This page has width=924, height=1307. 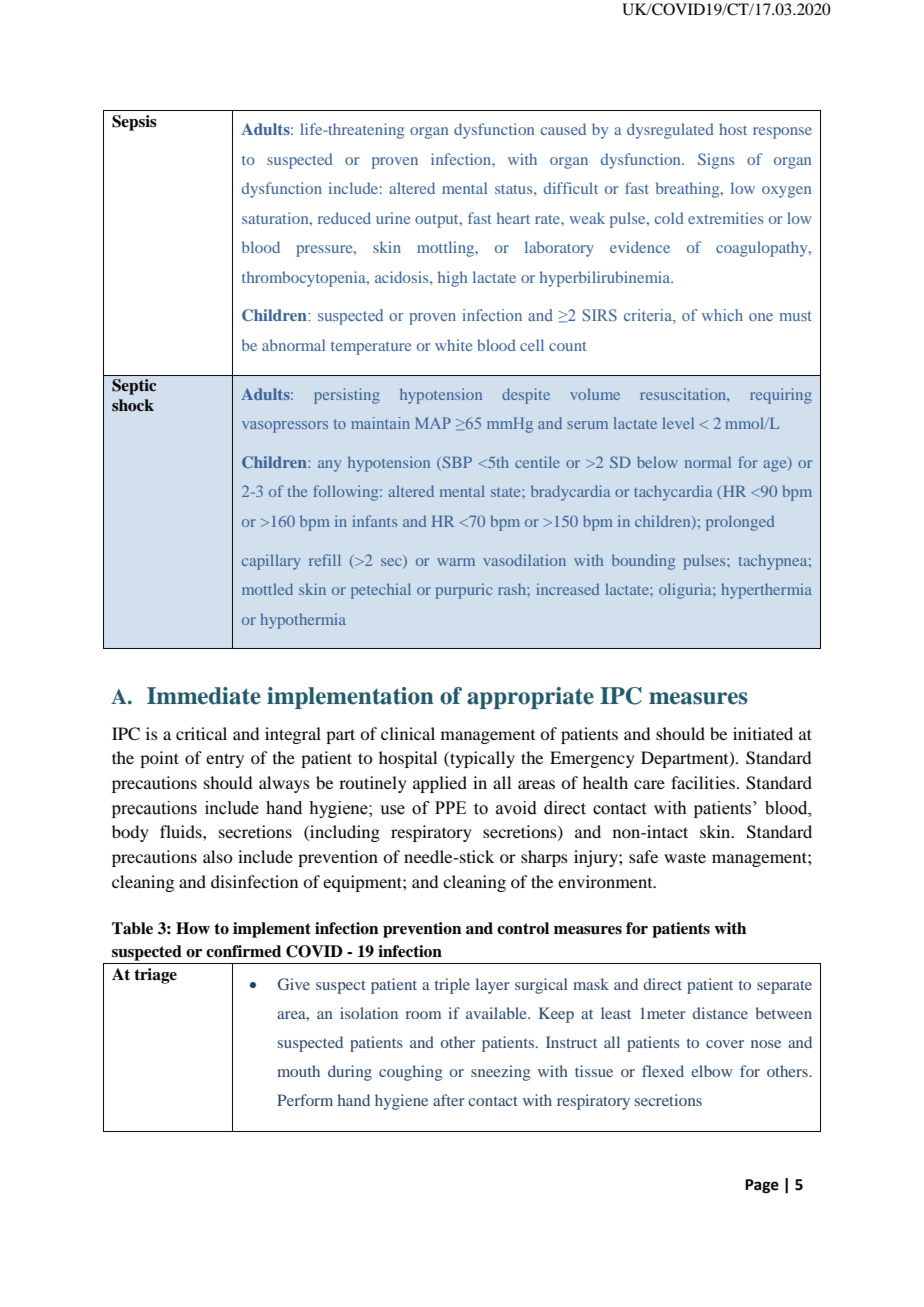 I want to click on tachycardia, so click(x=673, y=493).
